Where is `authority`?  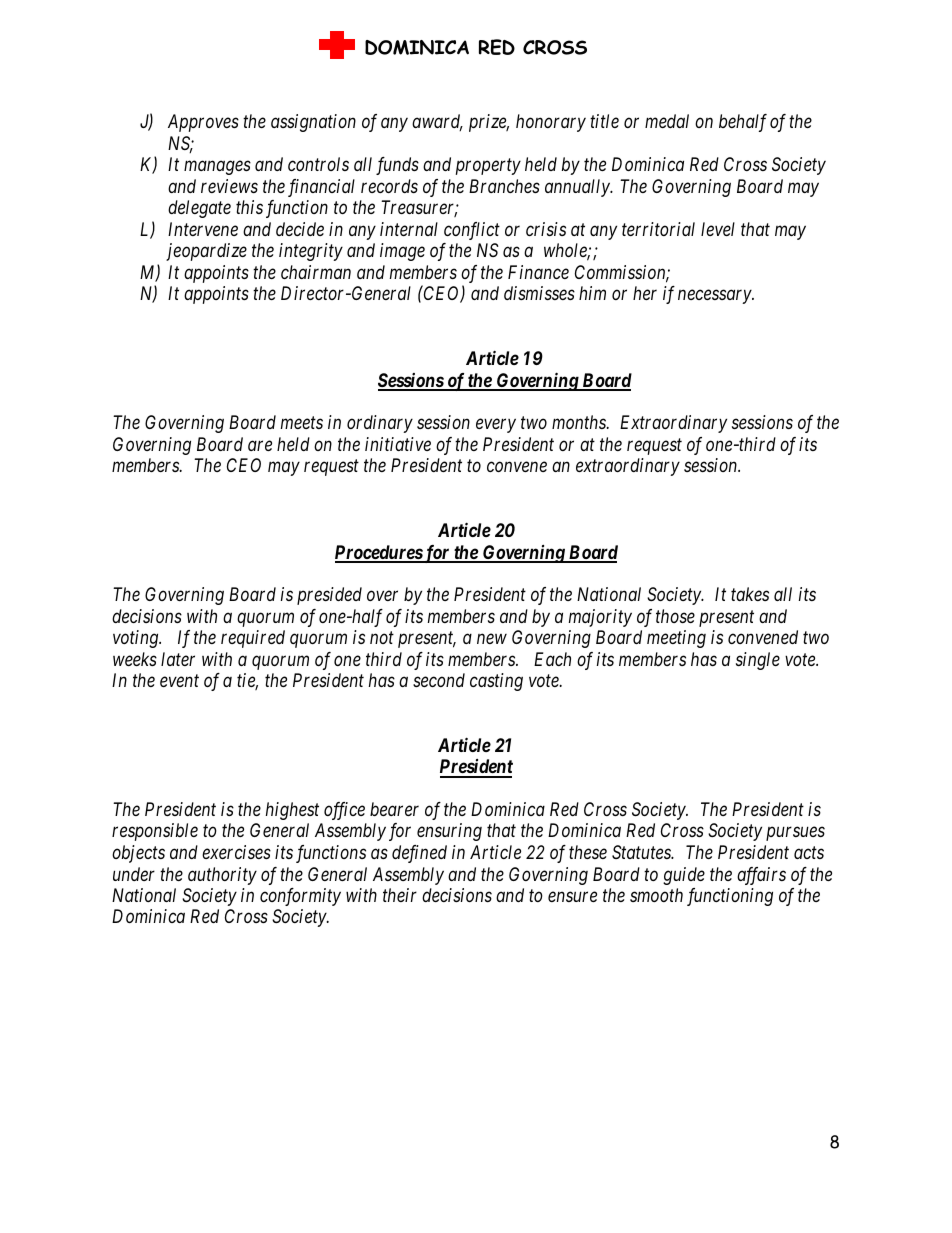 authority is located at coordinates (222, 876).
